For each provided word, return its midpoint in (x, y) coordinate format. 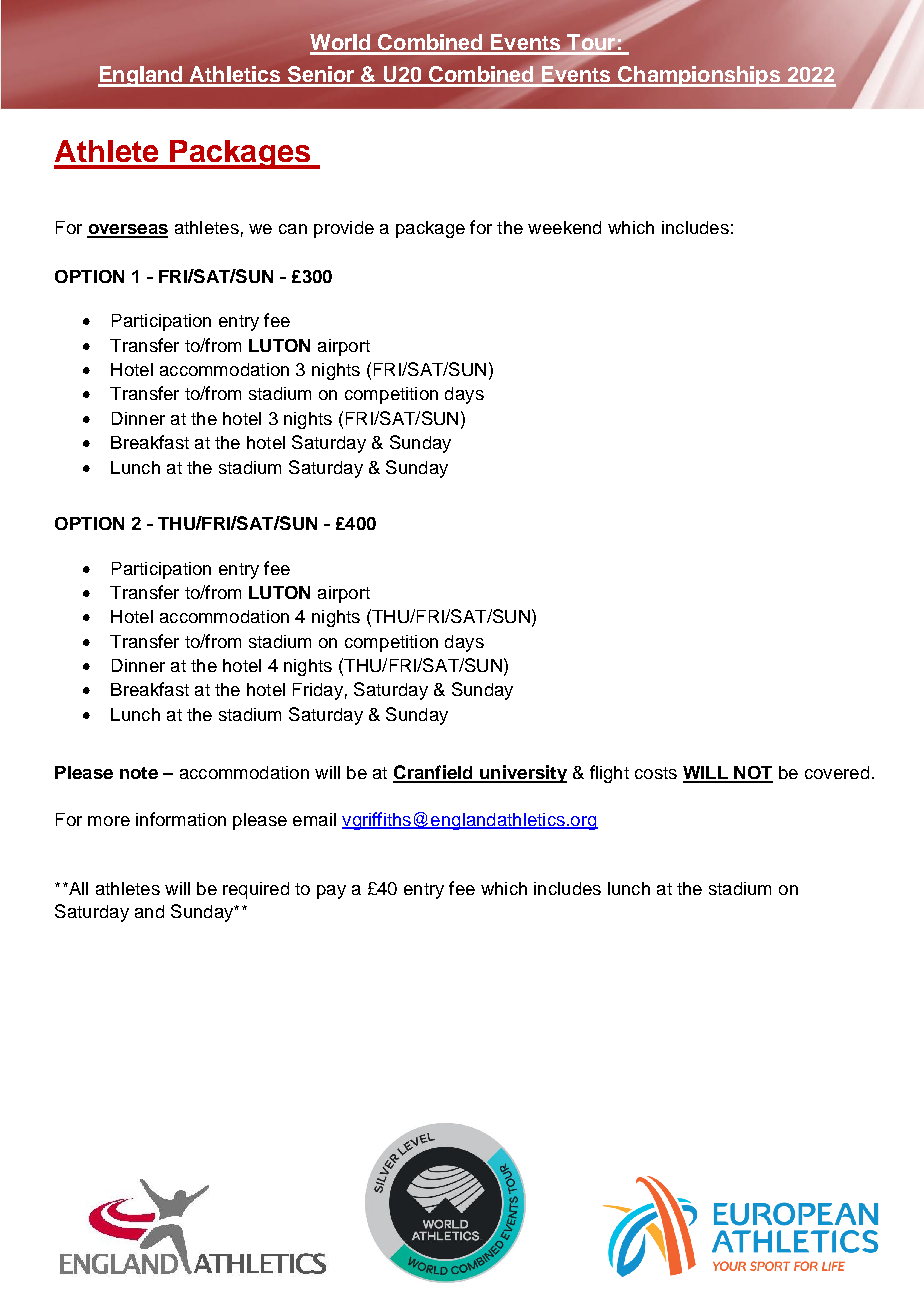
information (181, 819)
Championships (699, 76)
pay (331, 892)
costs (656, 773)
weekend (564, 227)
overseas (127, 230)
